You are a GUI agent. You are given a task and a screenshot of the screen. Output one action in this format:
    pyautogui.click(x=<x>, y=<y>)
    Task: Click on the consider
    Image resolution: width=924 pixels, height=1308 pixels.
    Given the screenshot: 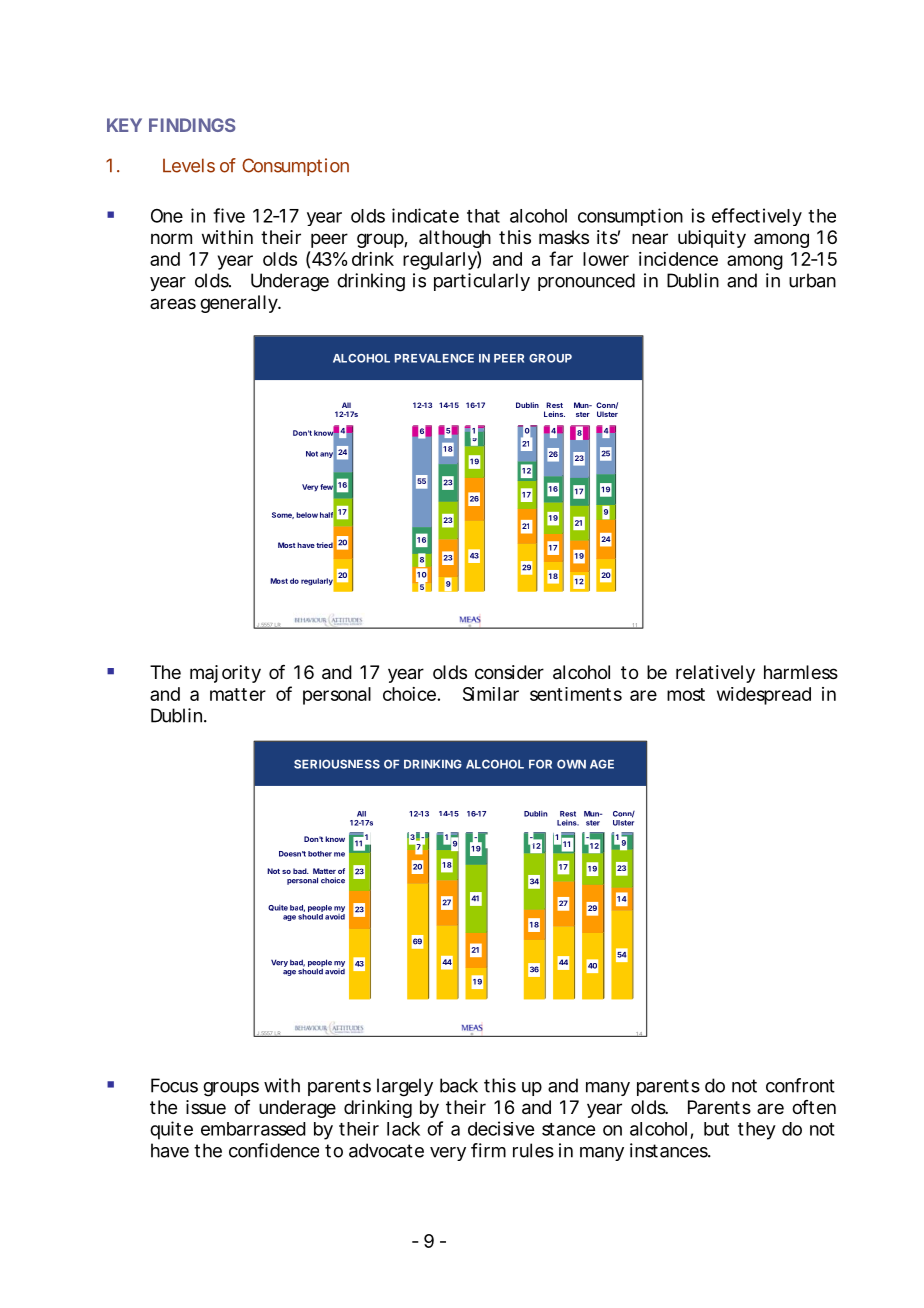 What is the action you would take?
    pyautogui.click(x=509, y=672)
